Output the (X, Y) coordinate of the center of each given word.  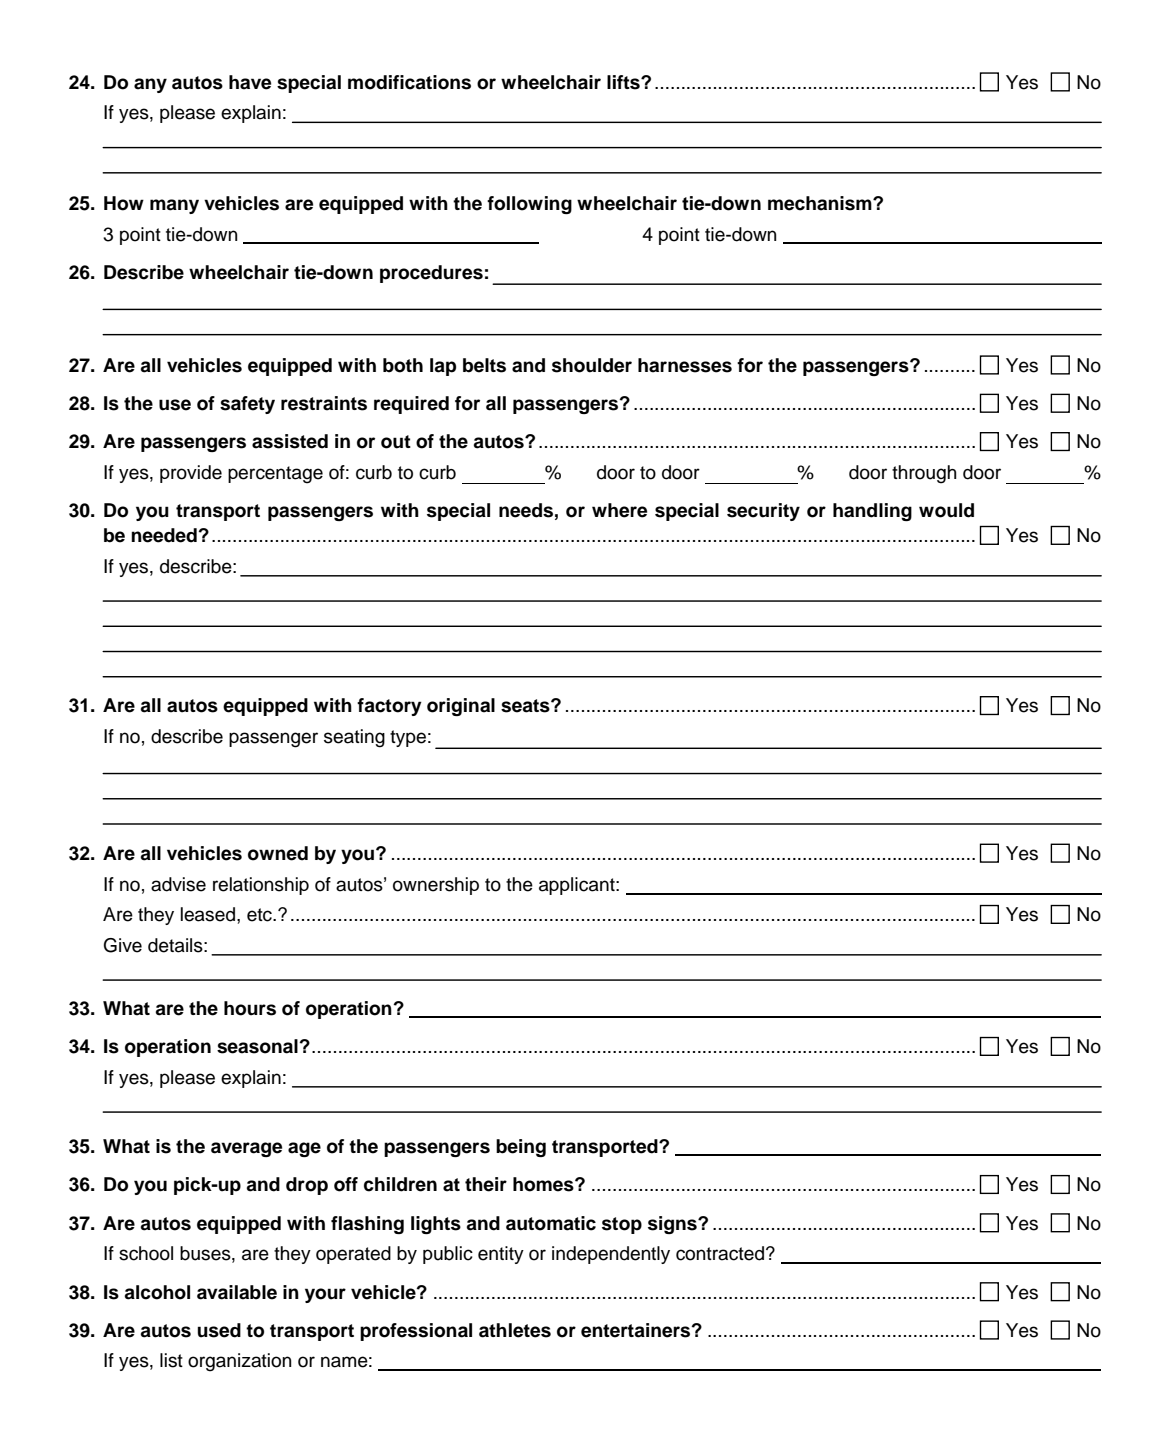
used (219, 1330)
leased (209, 914)
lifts (624, 82)
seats (526, 706)
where (619, 510)
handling (872, 512)
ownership (436, 886)
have (250, 82)
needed (165, 535)
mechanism (821, 203)
